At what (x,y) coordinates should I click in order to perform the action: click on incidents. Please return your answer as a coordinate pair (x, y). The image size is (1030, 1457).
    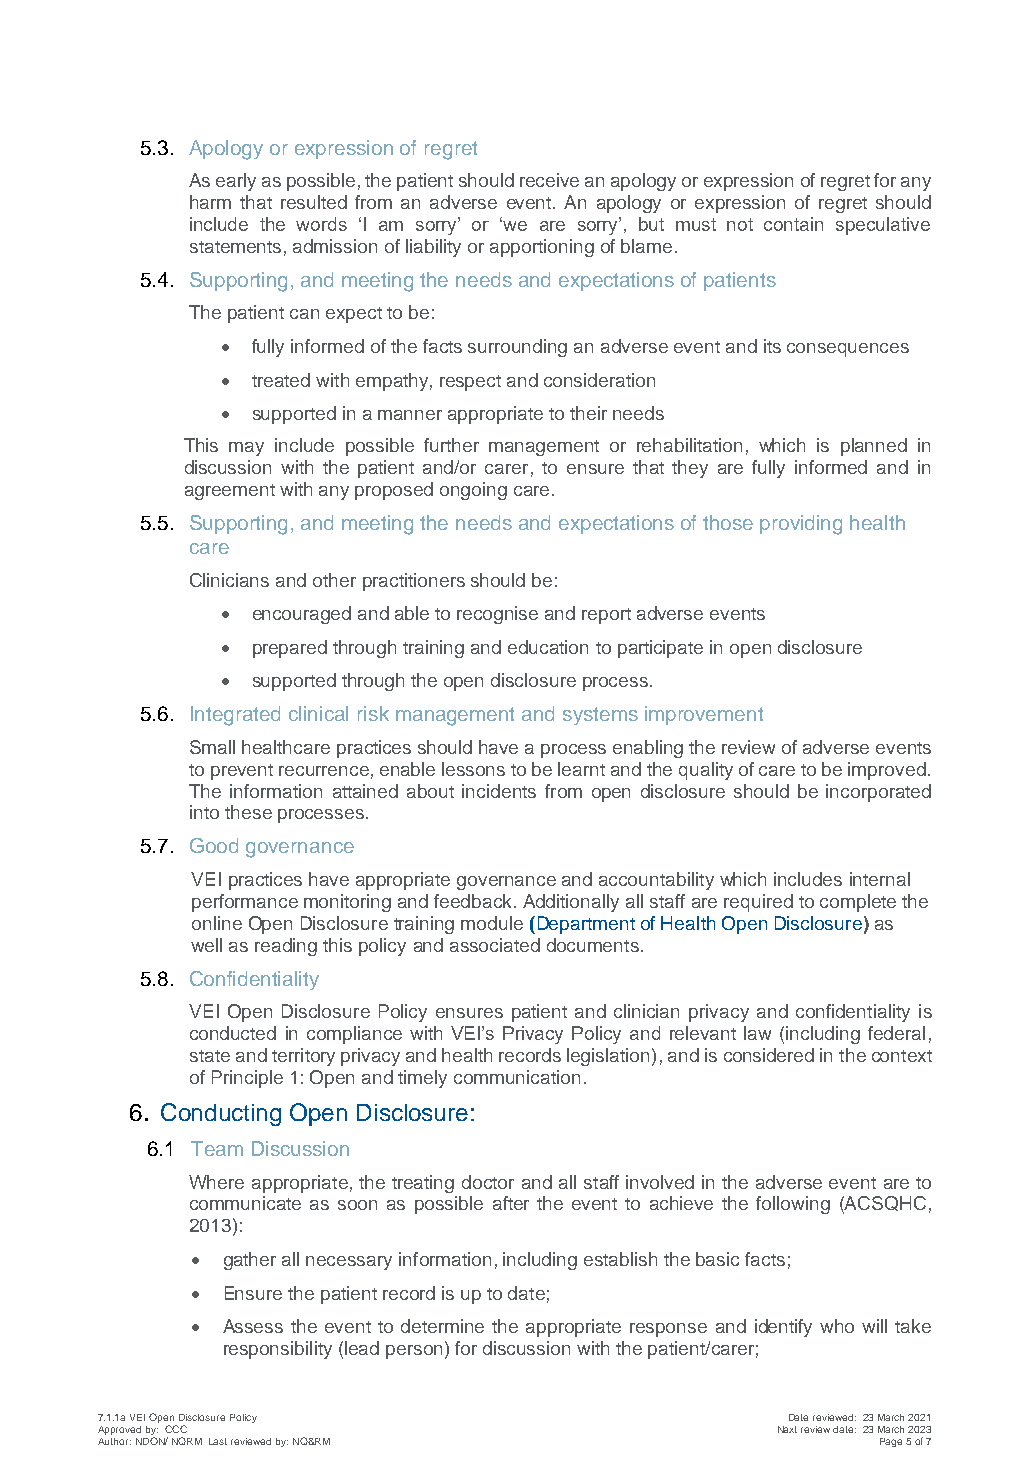
    Looking at the image, I should click on (499, 791).
